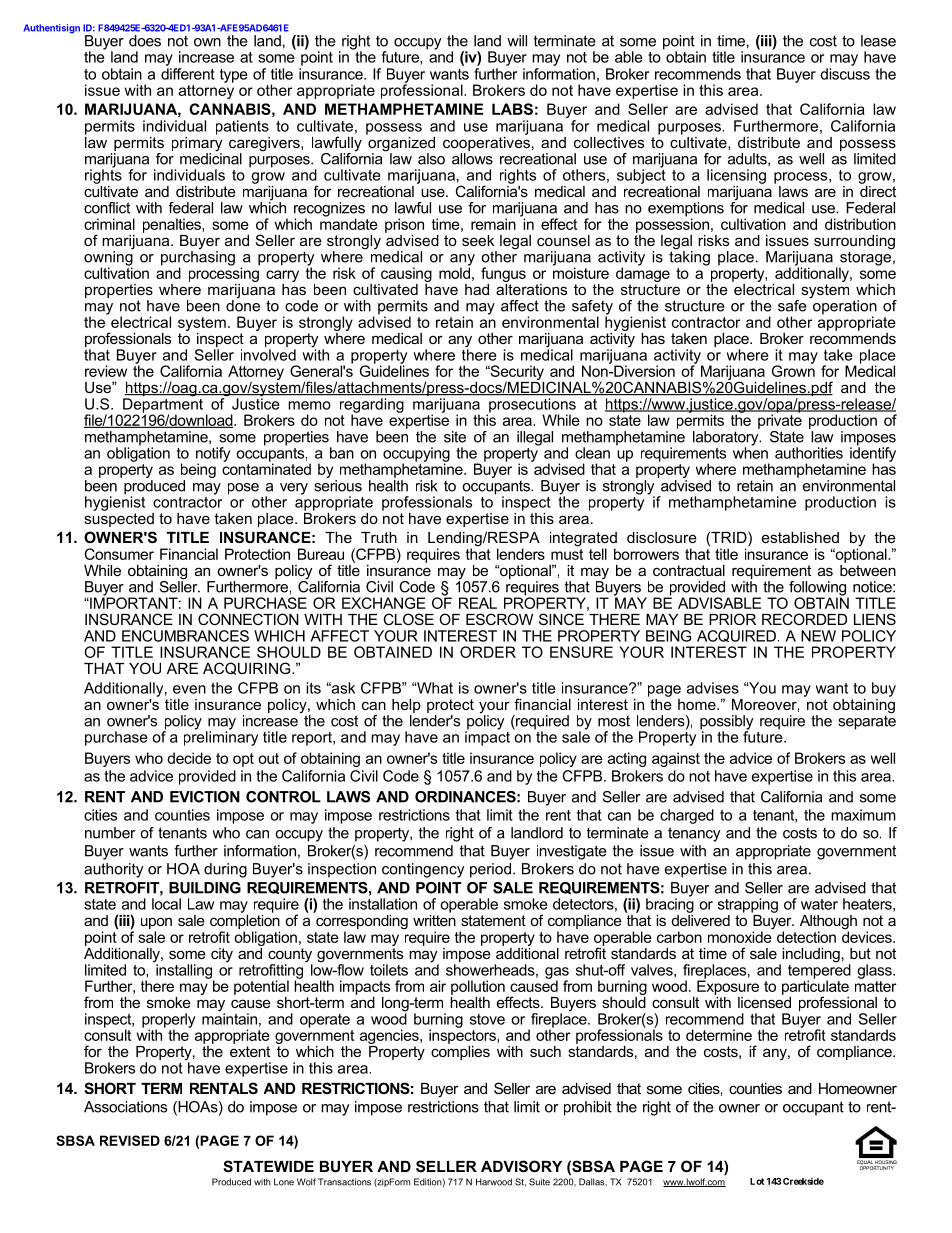 This document has height=1233, width=952. What do you see at coordinates (185, 636) in the document?
I see `ENCUMBRANCES` at bounding box center [185, 636].
